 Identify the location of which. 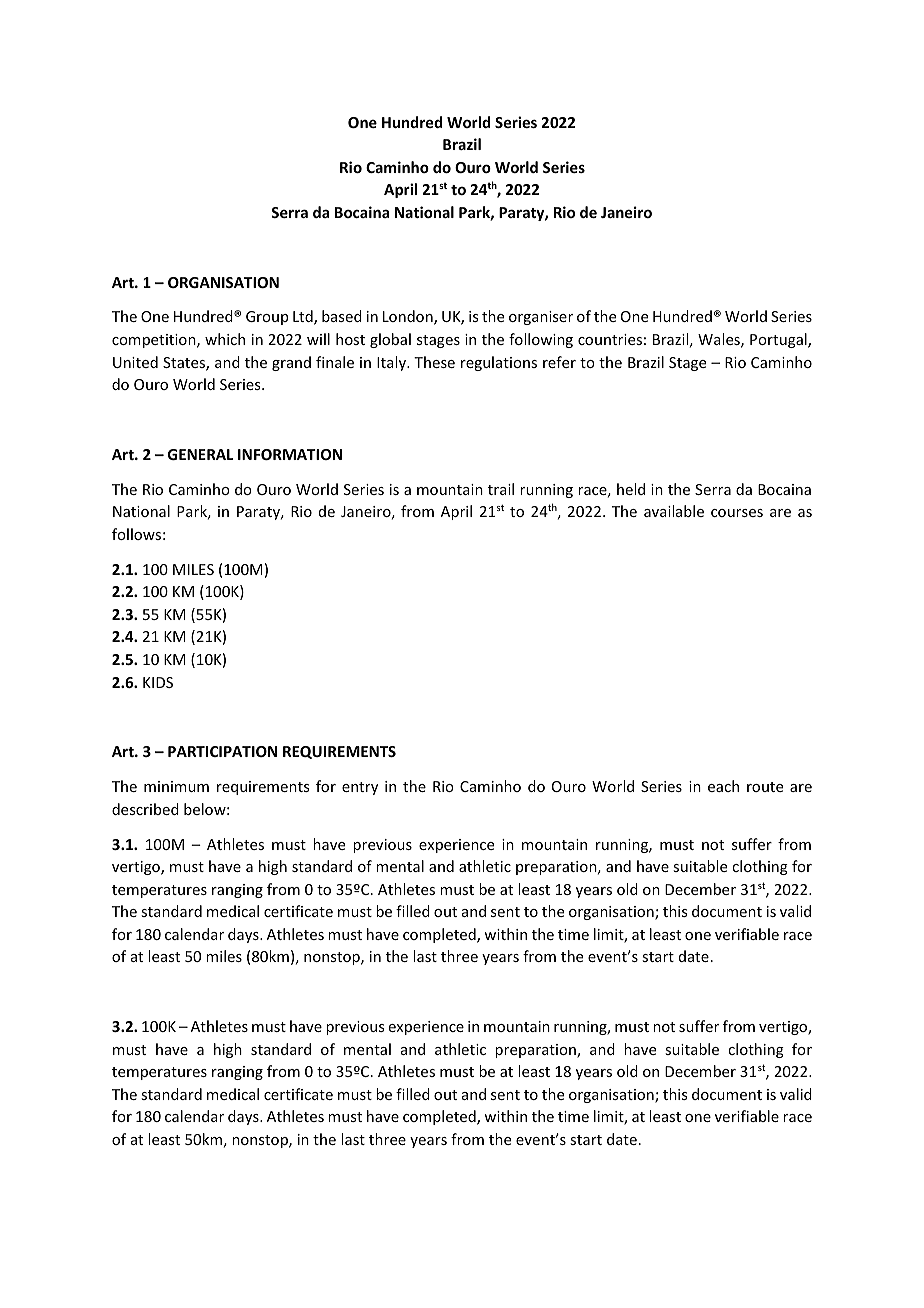
(225, 339).
